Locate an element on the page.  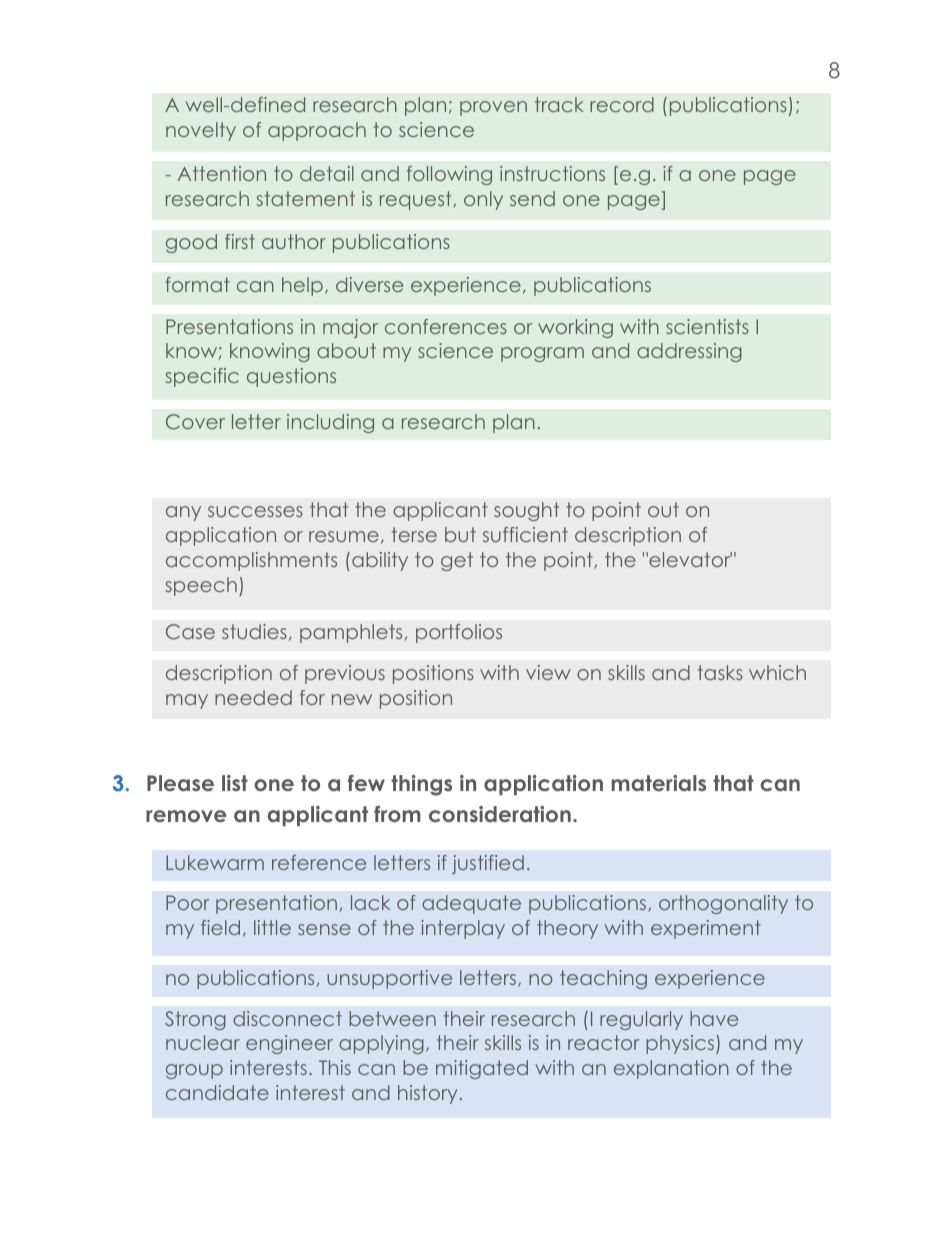
physics is located at coordinates (681, 1044).
